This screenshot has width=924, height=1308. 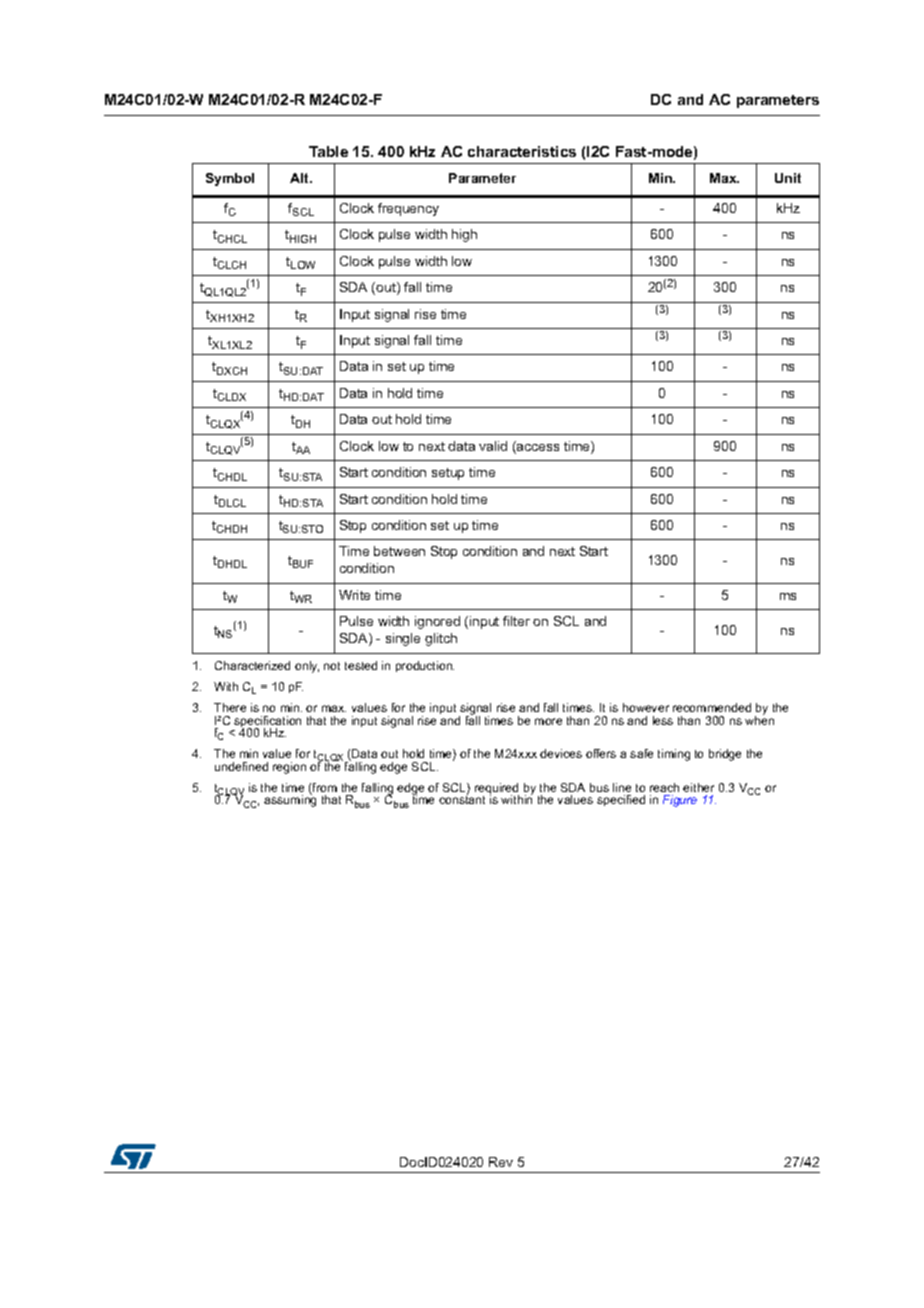 I want to click on Unit, so click(x=788, y=178).
